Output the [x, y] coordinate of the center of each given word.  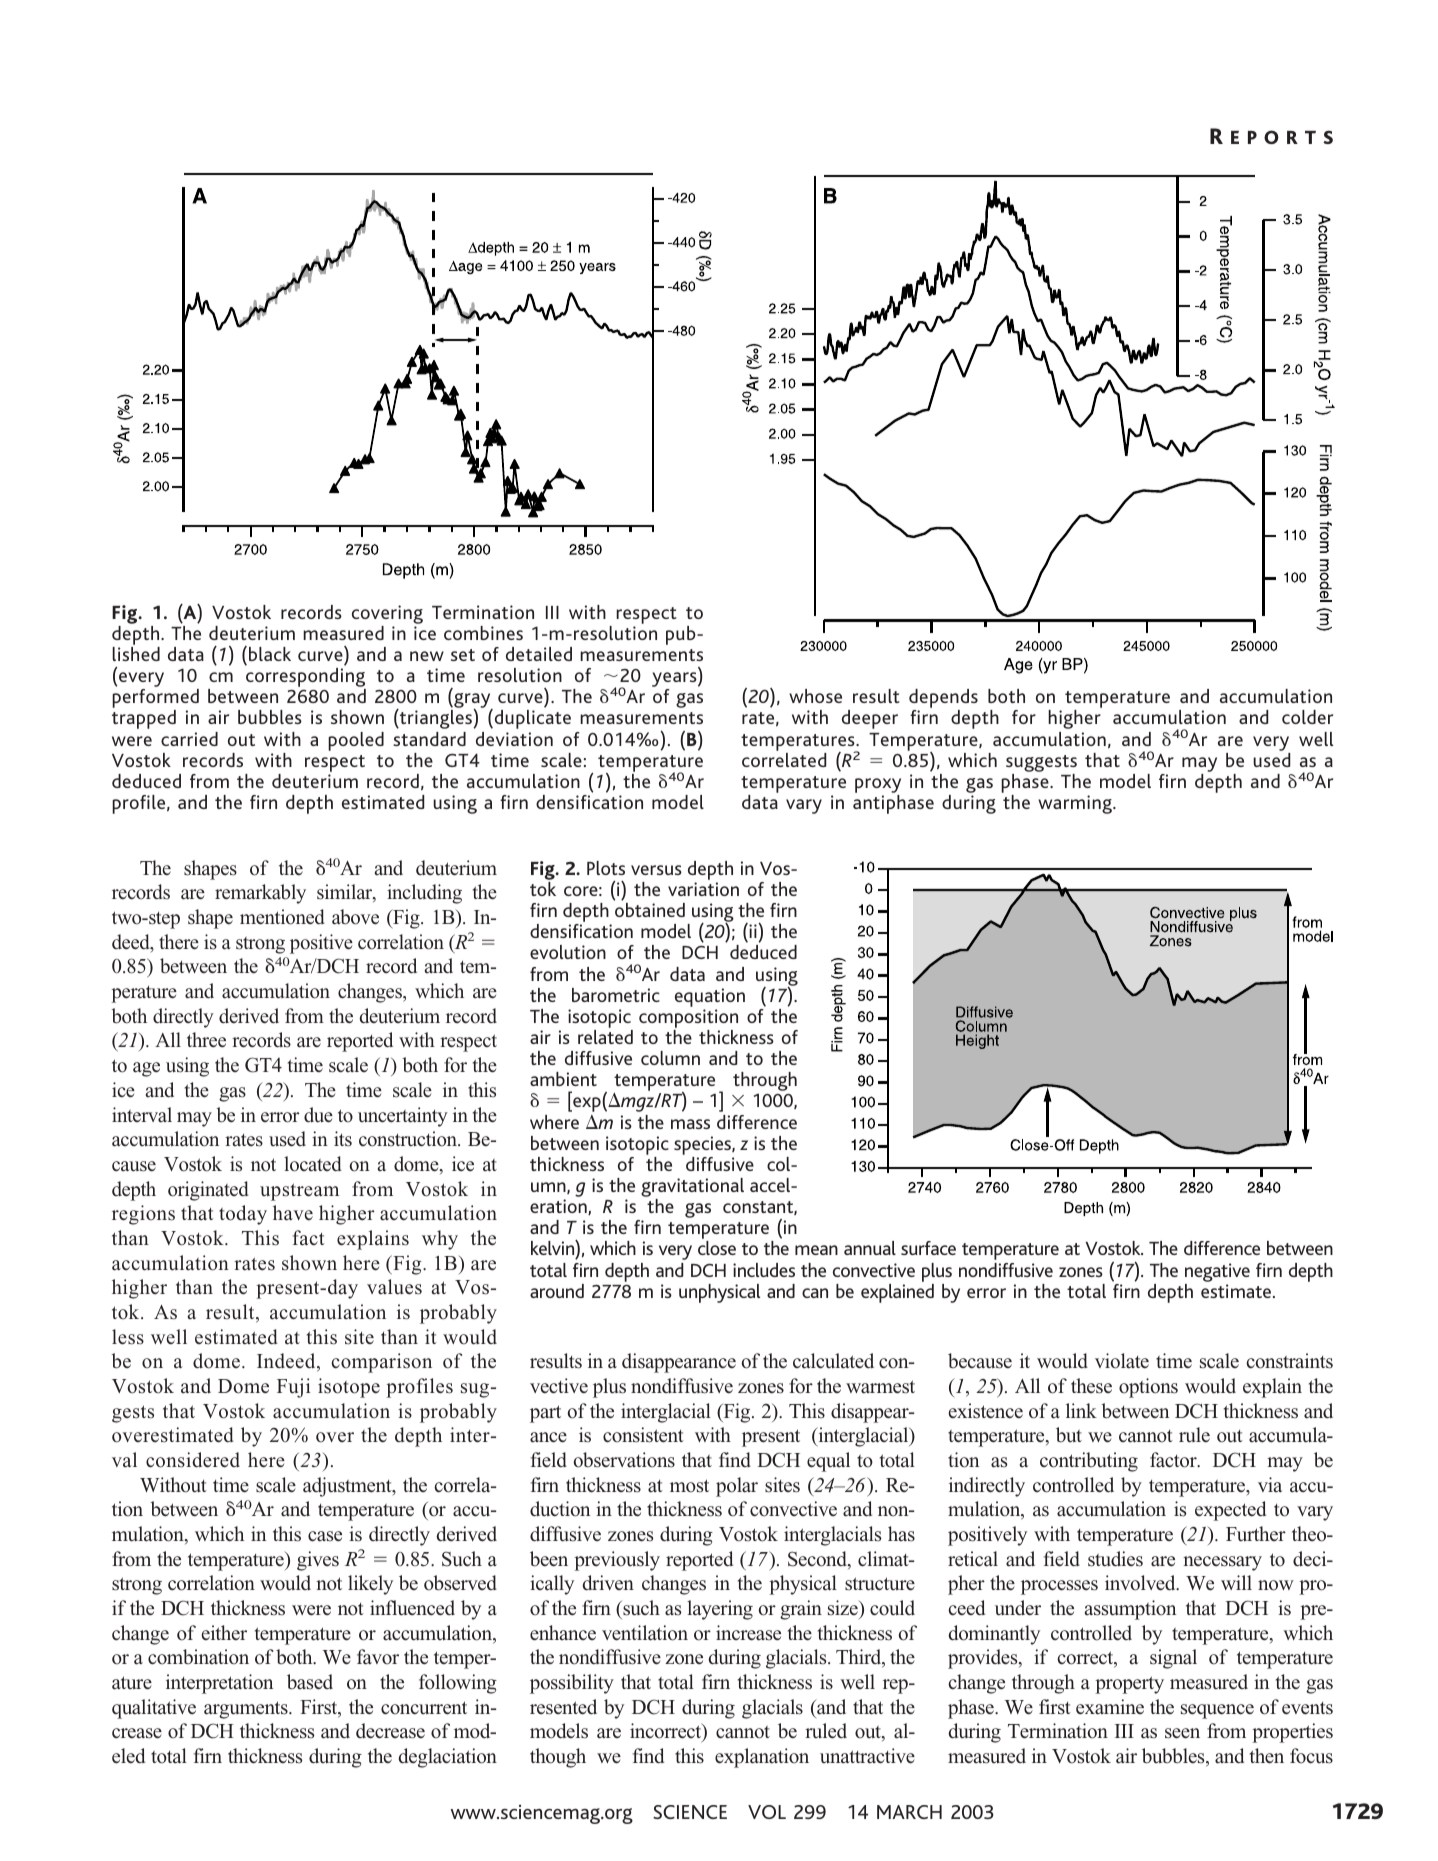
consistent [643, 1435]
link [1081, 1410]
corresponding [306, 679]
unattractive [867, 1756]
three [206, 1040]
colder [1307, 717]
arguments [247, 1710]
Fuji [294, 1388]
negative [1217, 1272]
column [670, 1058]
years [675, 681]
